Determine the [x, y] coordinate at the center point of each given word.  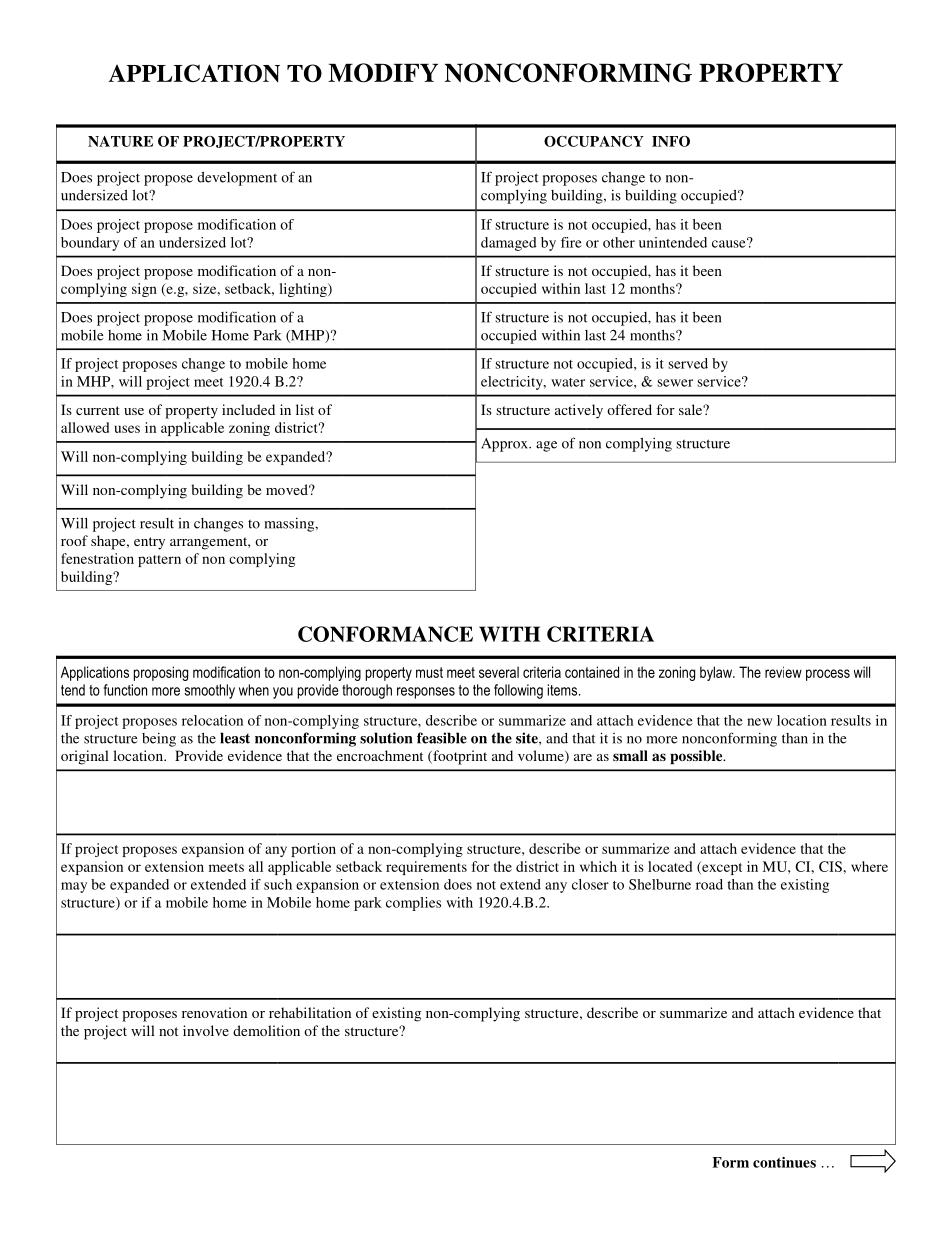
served [688, 363]
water [568, 382]
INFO [671, 141]
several [499, 672]
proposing [161, 673]
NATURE [120, 141]
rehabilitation [310, 1012]
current [98, 410]
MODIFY [383, 73]
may [74, 887]
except [721, 868]
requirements [426, 868]
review [783, 672]
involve [206, 1030]
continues [784, 1162]
